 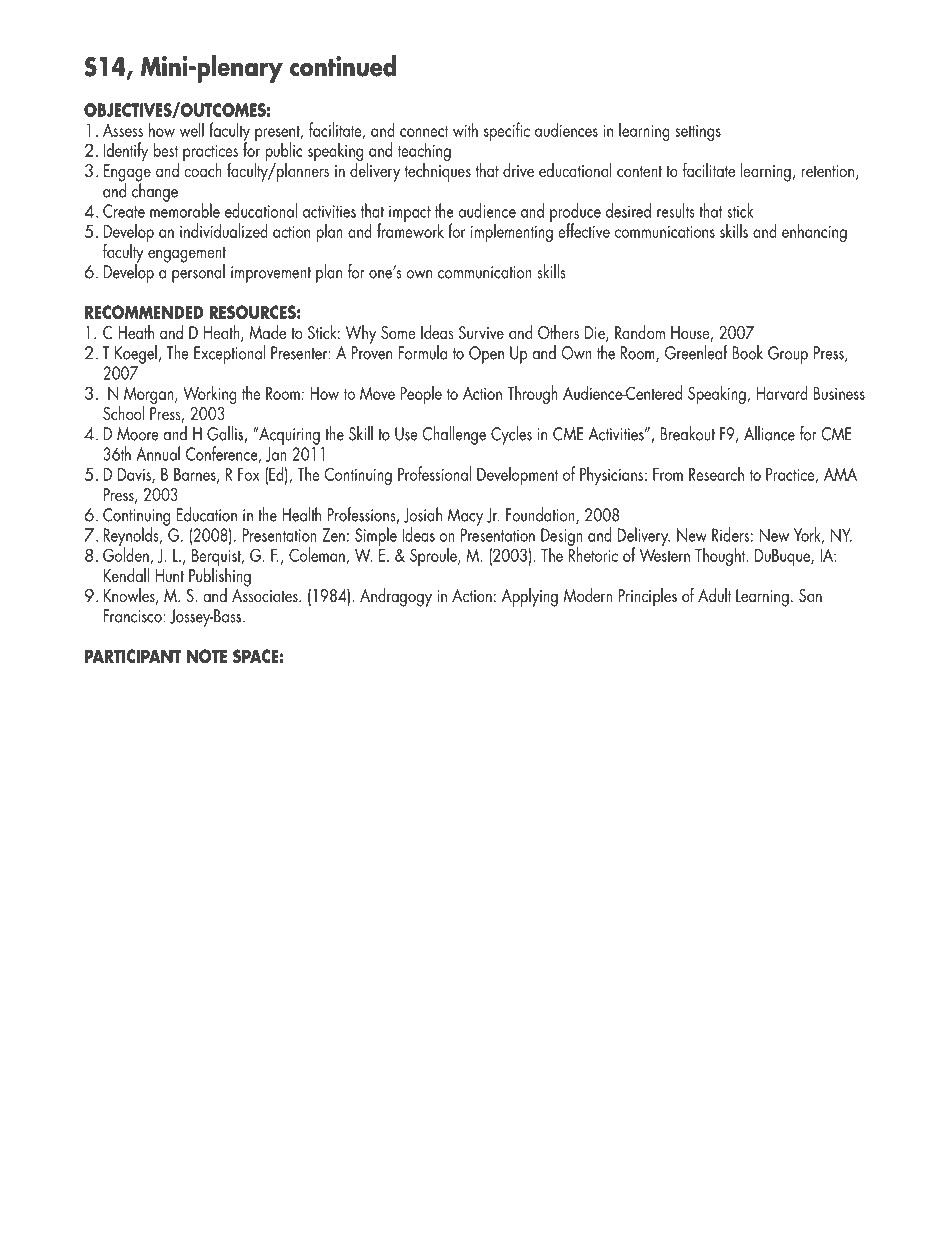 What do you see at coordinates (192, 129) in the image?
I see `well` at bounding box center [192, 129].
